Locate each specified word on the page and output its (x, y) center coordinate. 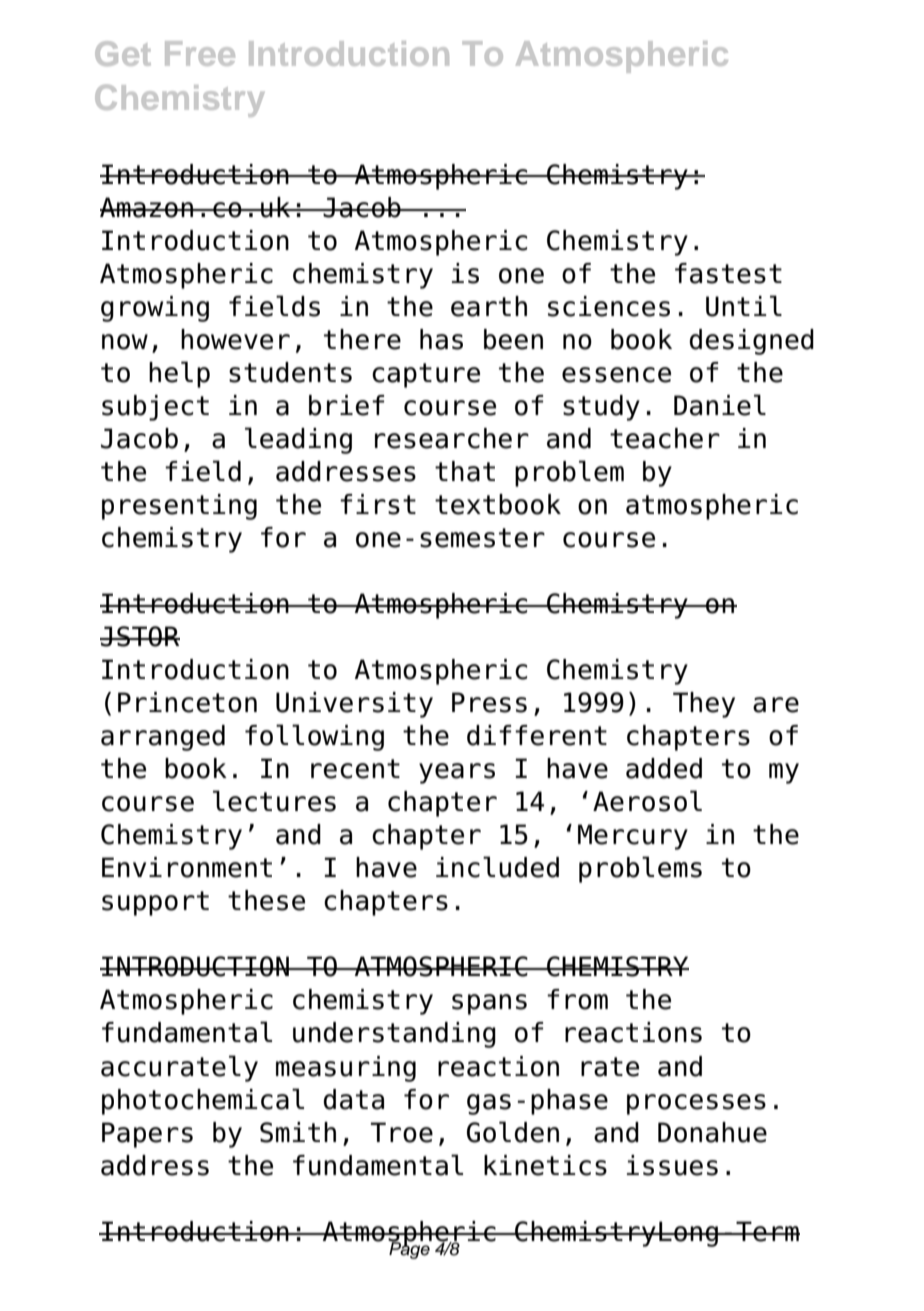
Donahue (712, 1132)
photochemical (203, 1101)
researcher (452, 438)
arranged (163, 738)
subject (155, 408)
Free (200, 53)
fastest (728, 273)
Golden (513, 1132)
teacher (665, 438)
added (664, 768)
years (457, 773)
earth (489, 306)
